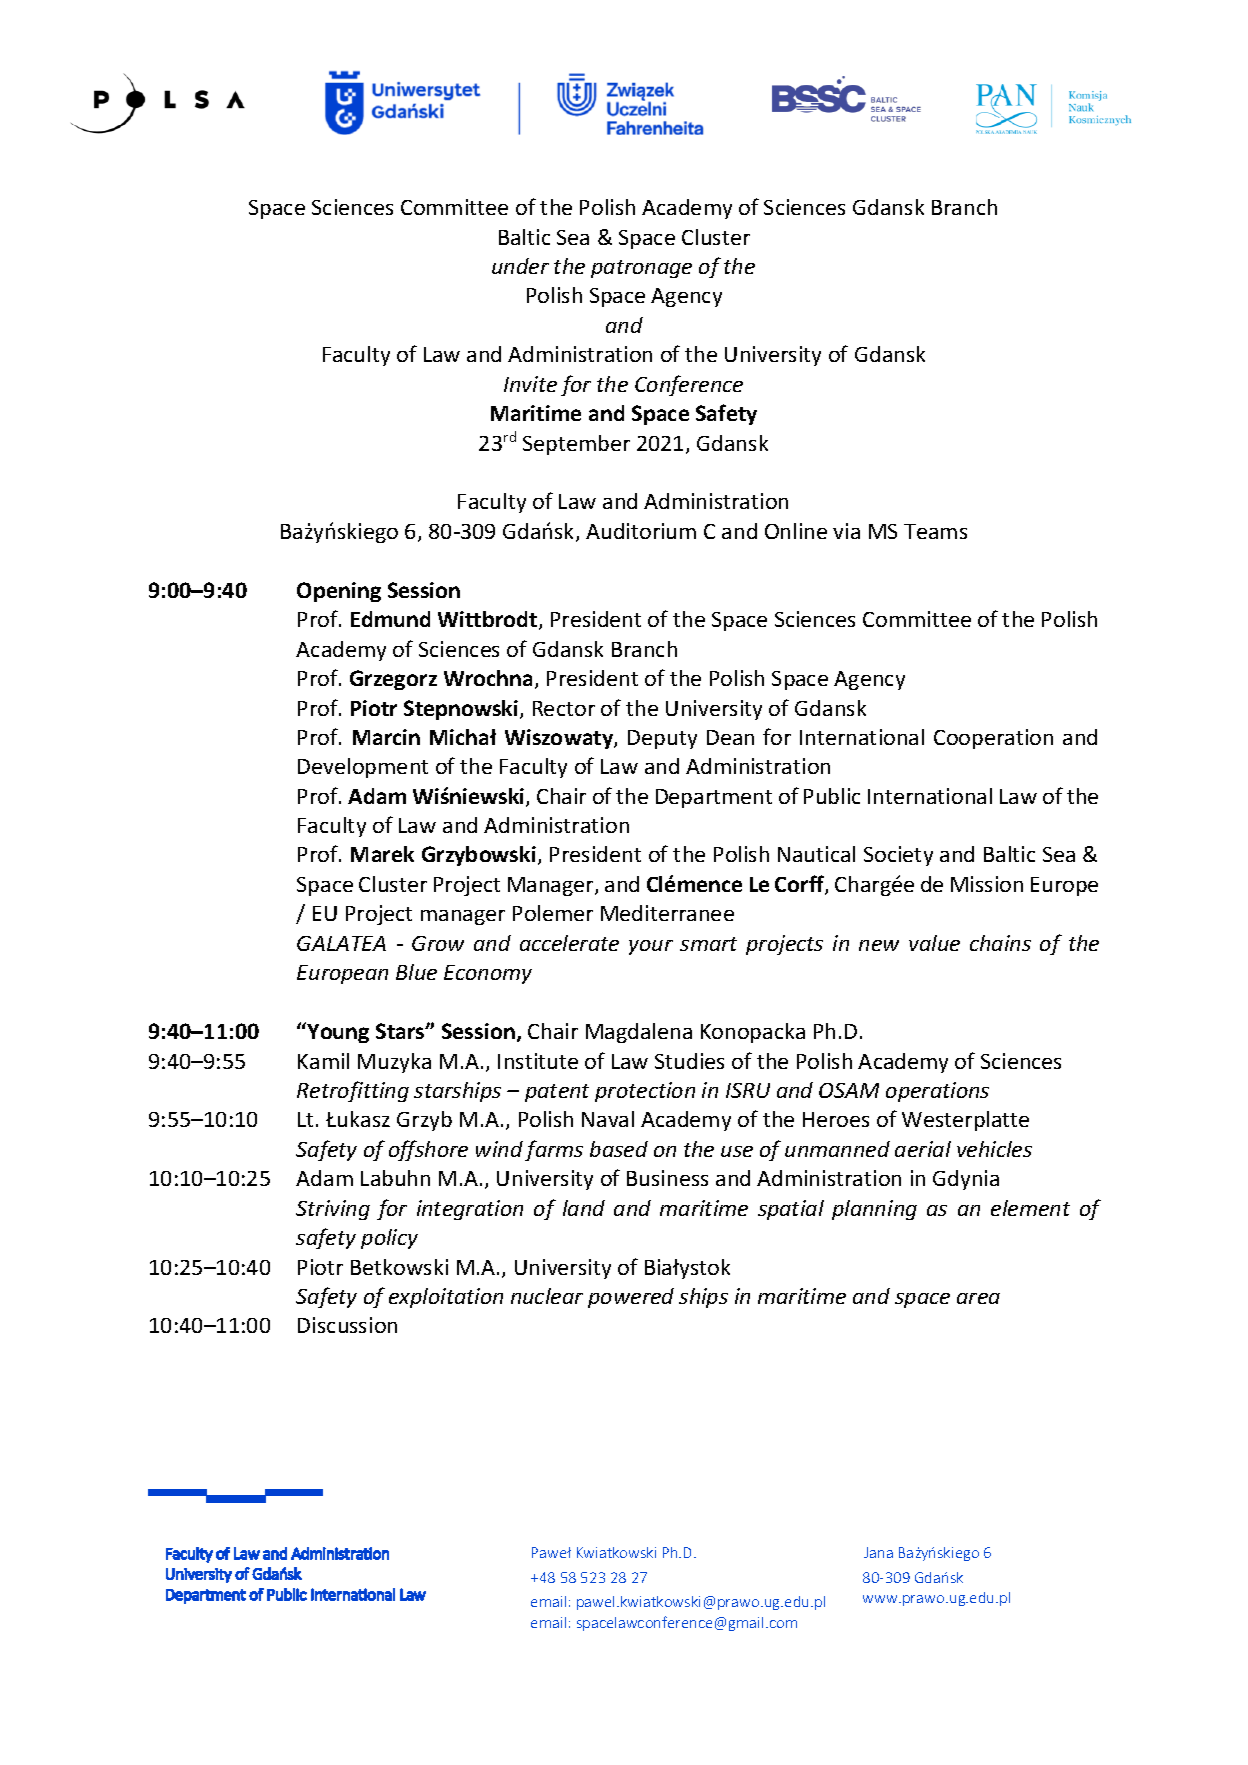 The image size is (1248, 1765). What do you see at coordinates (935, 531) in the document?
I see `Teams` at bounding box center [935, 531].
